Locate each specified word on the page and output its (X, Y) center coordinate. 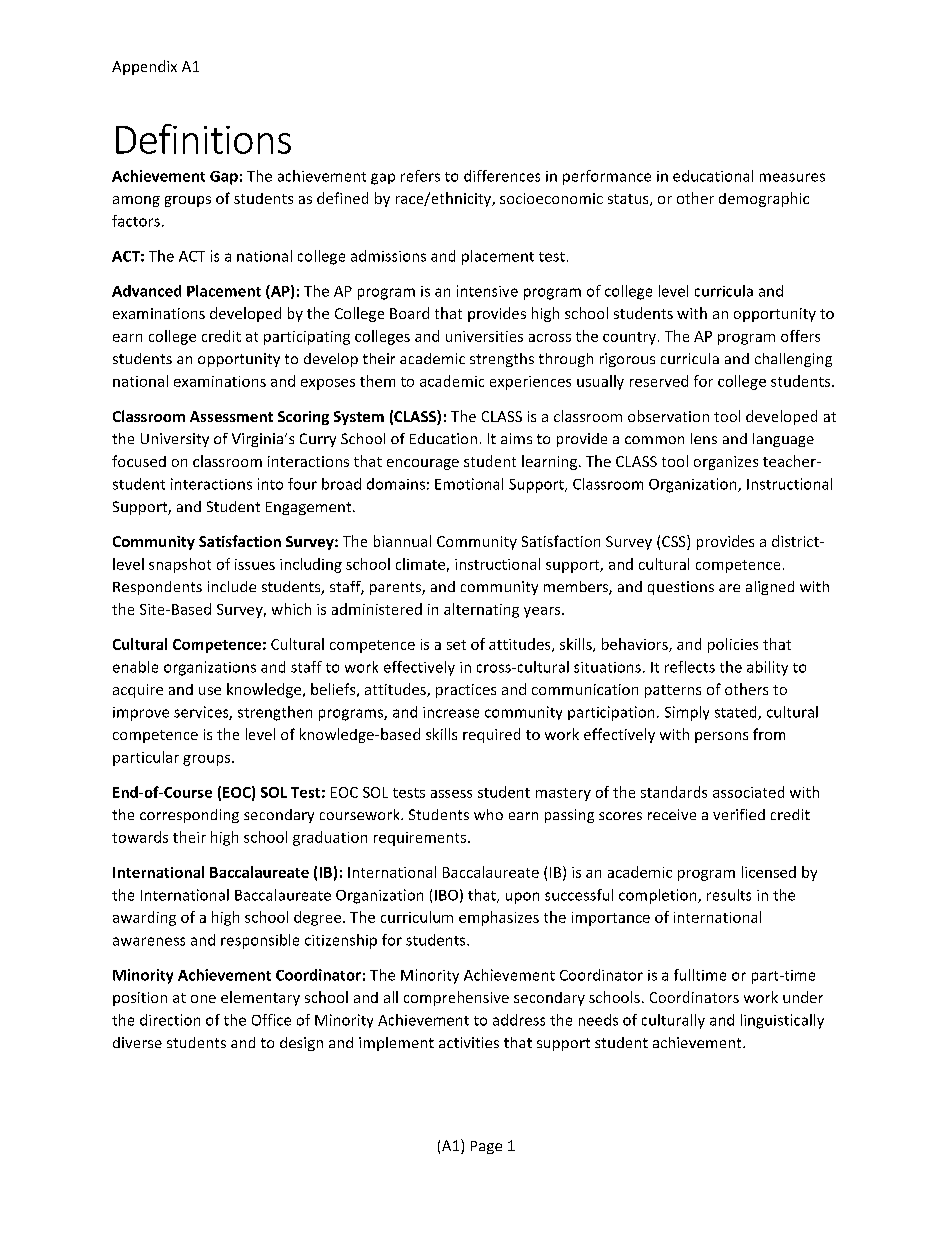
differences (502, 176)
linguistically (782, 1021)
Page (486, 1147)
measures (792, 177)
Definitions (203, 139)
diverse (137, 1042)
